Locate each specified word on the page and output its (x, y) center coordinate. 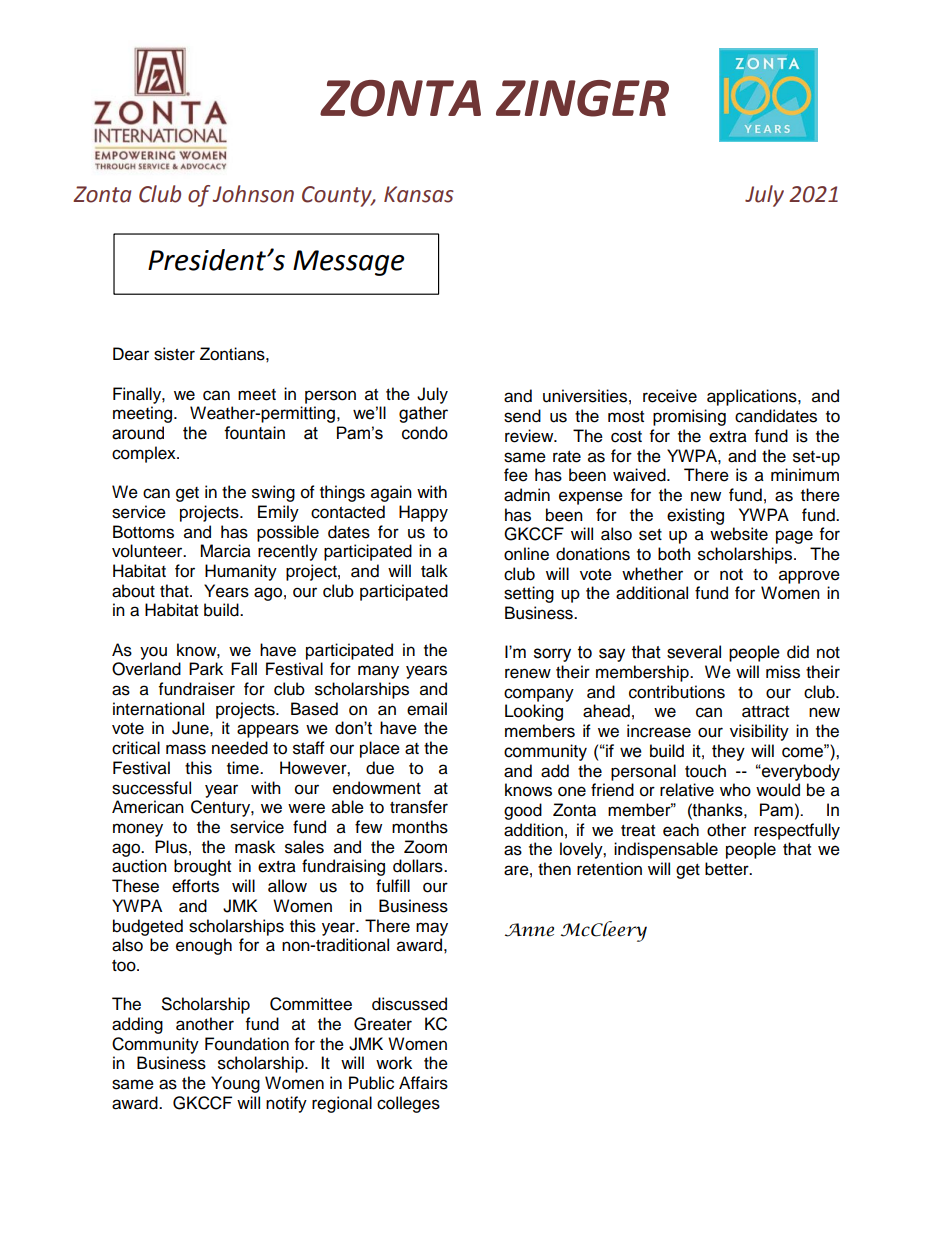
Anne (529, 930)
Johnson (253, 194)
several (694, 652)
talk (434, 571)
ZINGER (582, 98)
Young (235, 1084)
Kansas (419, 194)
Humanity (241, 572)
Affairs (423, 1083)
